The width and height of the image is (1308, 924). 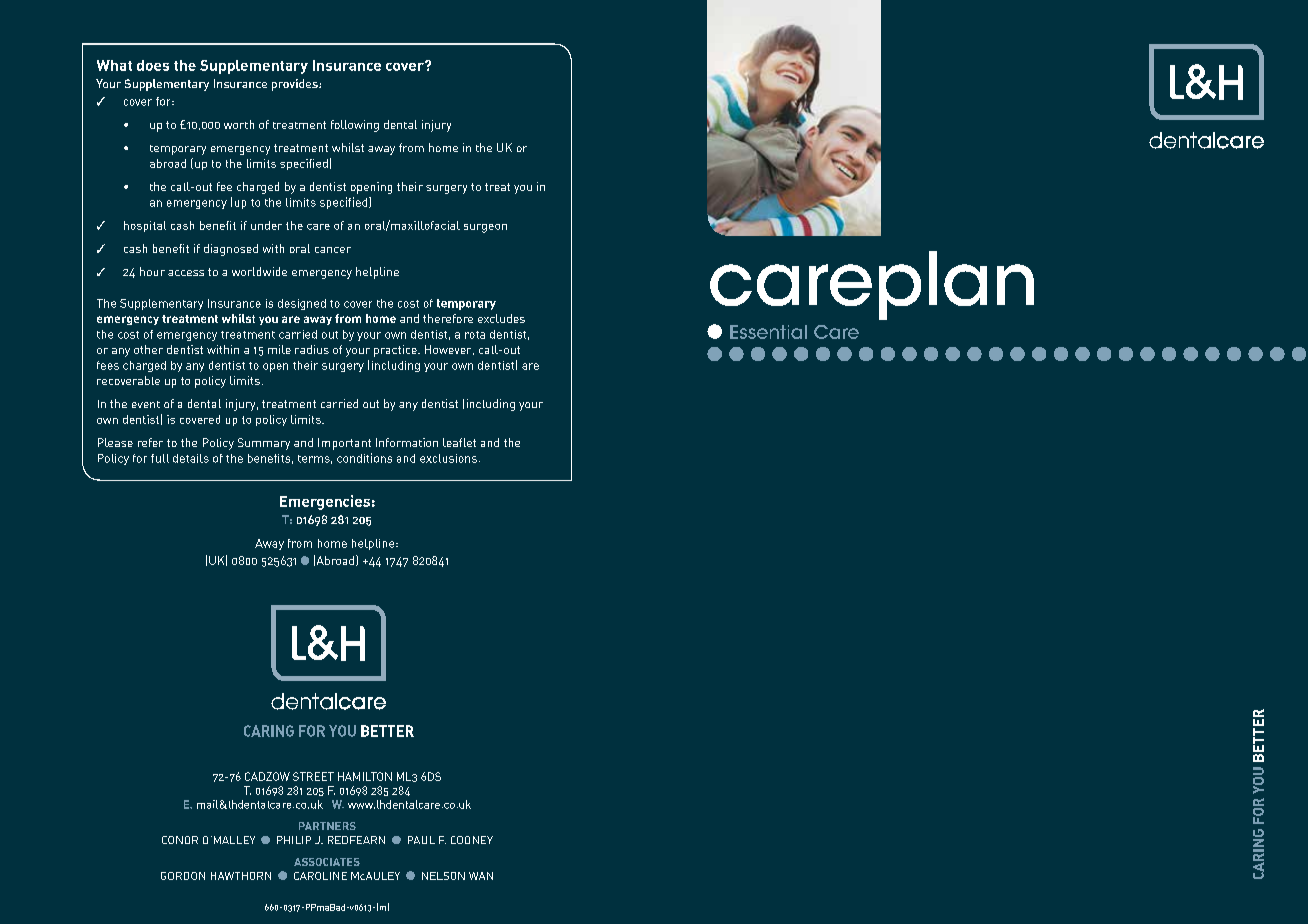 What do you see at coordinates (485, 228) in the image?
I see `surgeon` at bounding box center [485, 228].
